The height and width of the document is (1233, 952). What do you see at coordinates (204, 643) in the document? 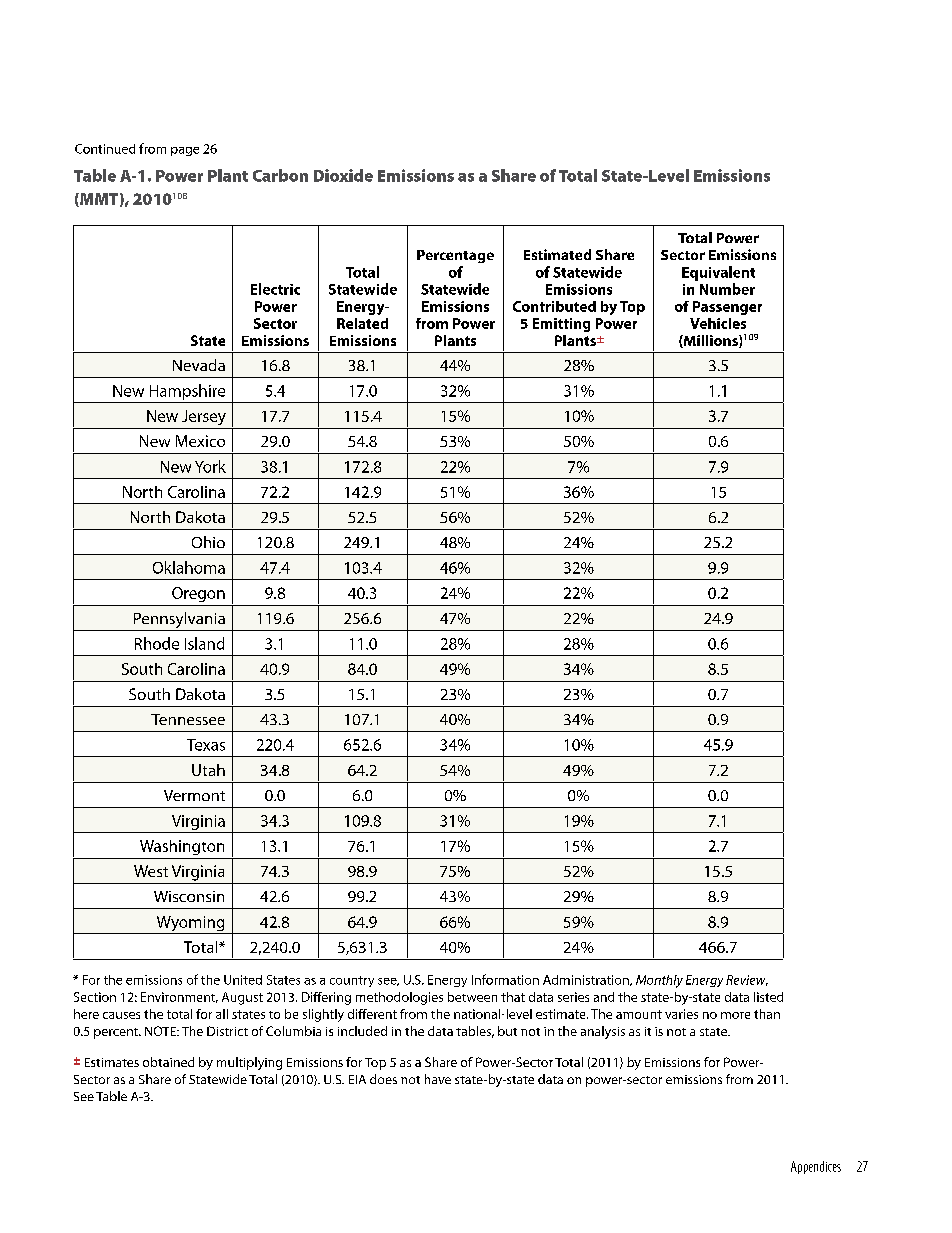
I see `Island` at bounding box center [204, 643].
